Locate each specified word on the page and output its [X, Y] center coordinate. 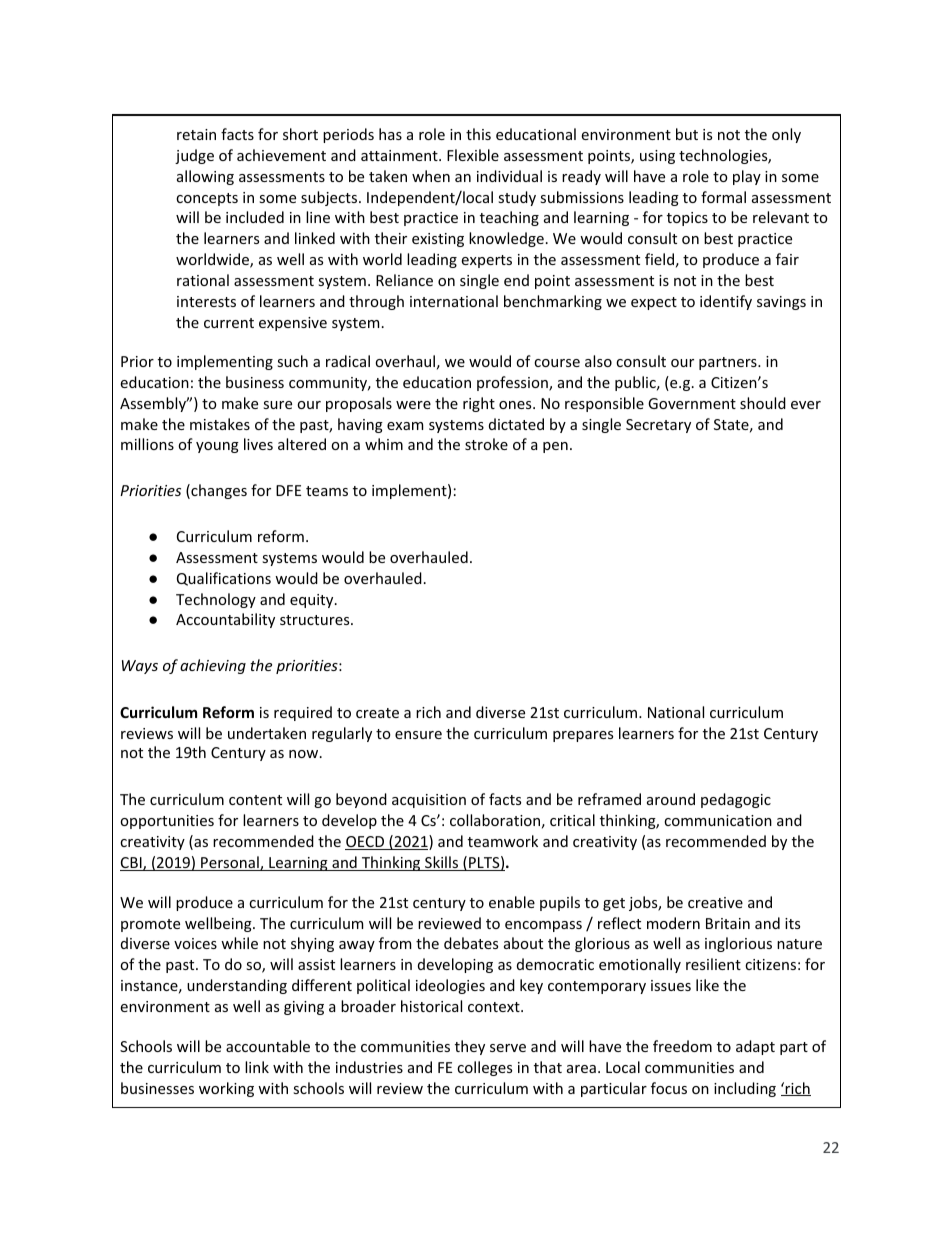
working [226, 1089]
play [747, 177]
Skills [442, 863]
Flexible [473, 155]
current [229, 323]
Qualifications [224, 579]
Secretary [658, 426]
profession [513, 383]
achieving [213, 666]
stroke [486, 444]
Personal [230, 863]
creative [715, 902]
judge [194, 156]
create [377, 713]
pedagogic [736, 800]
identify [726, 302]
